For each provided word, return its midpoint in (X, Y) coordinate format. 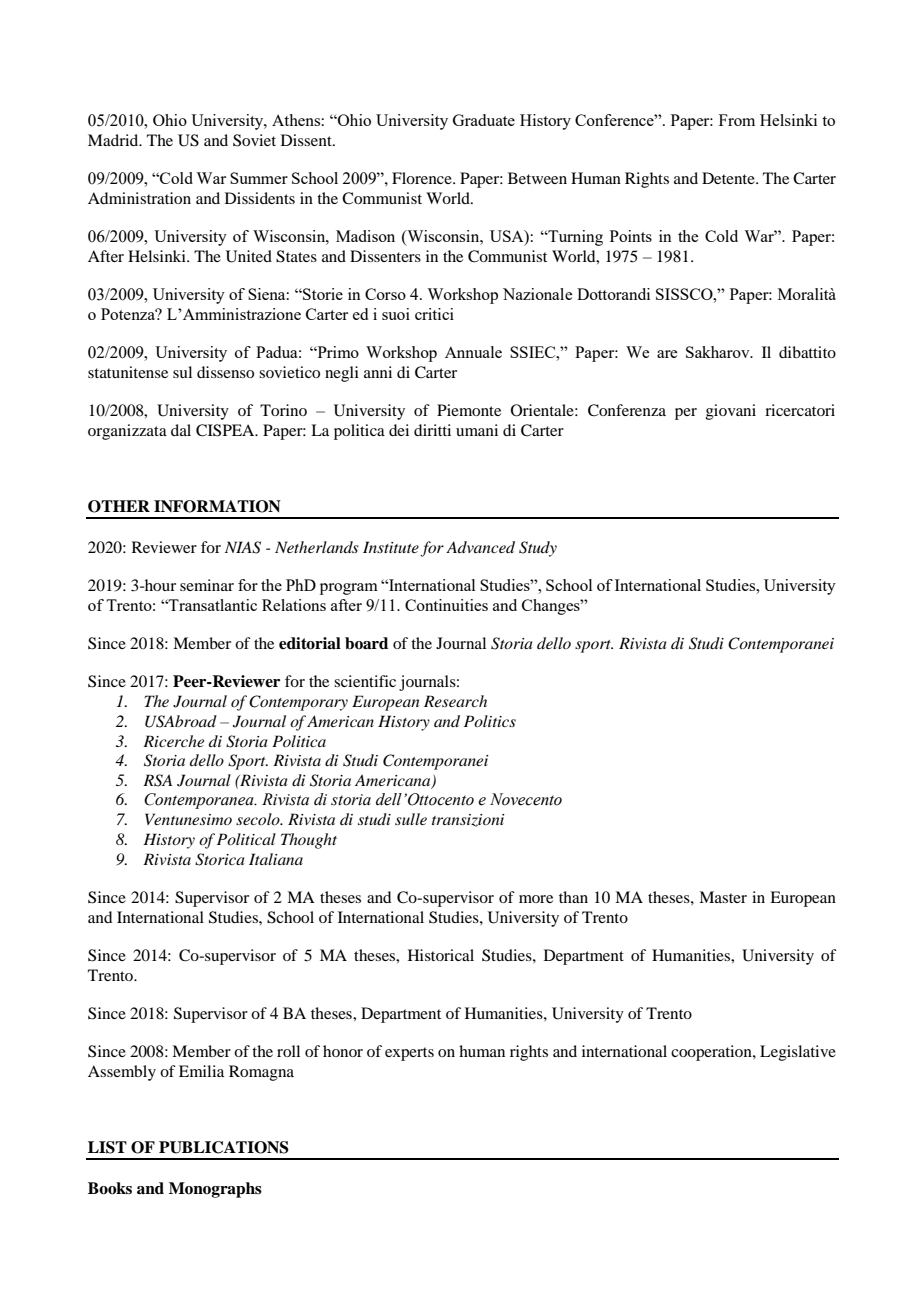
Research (455, 701)
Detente (729, 178)
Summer (259, 178)
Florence (423, 178)
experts (409, 1054)
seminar (207, 585)
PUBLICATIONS (224, 1147)
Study (538, 549)
